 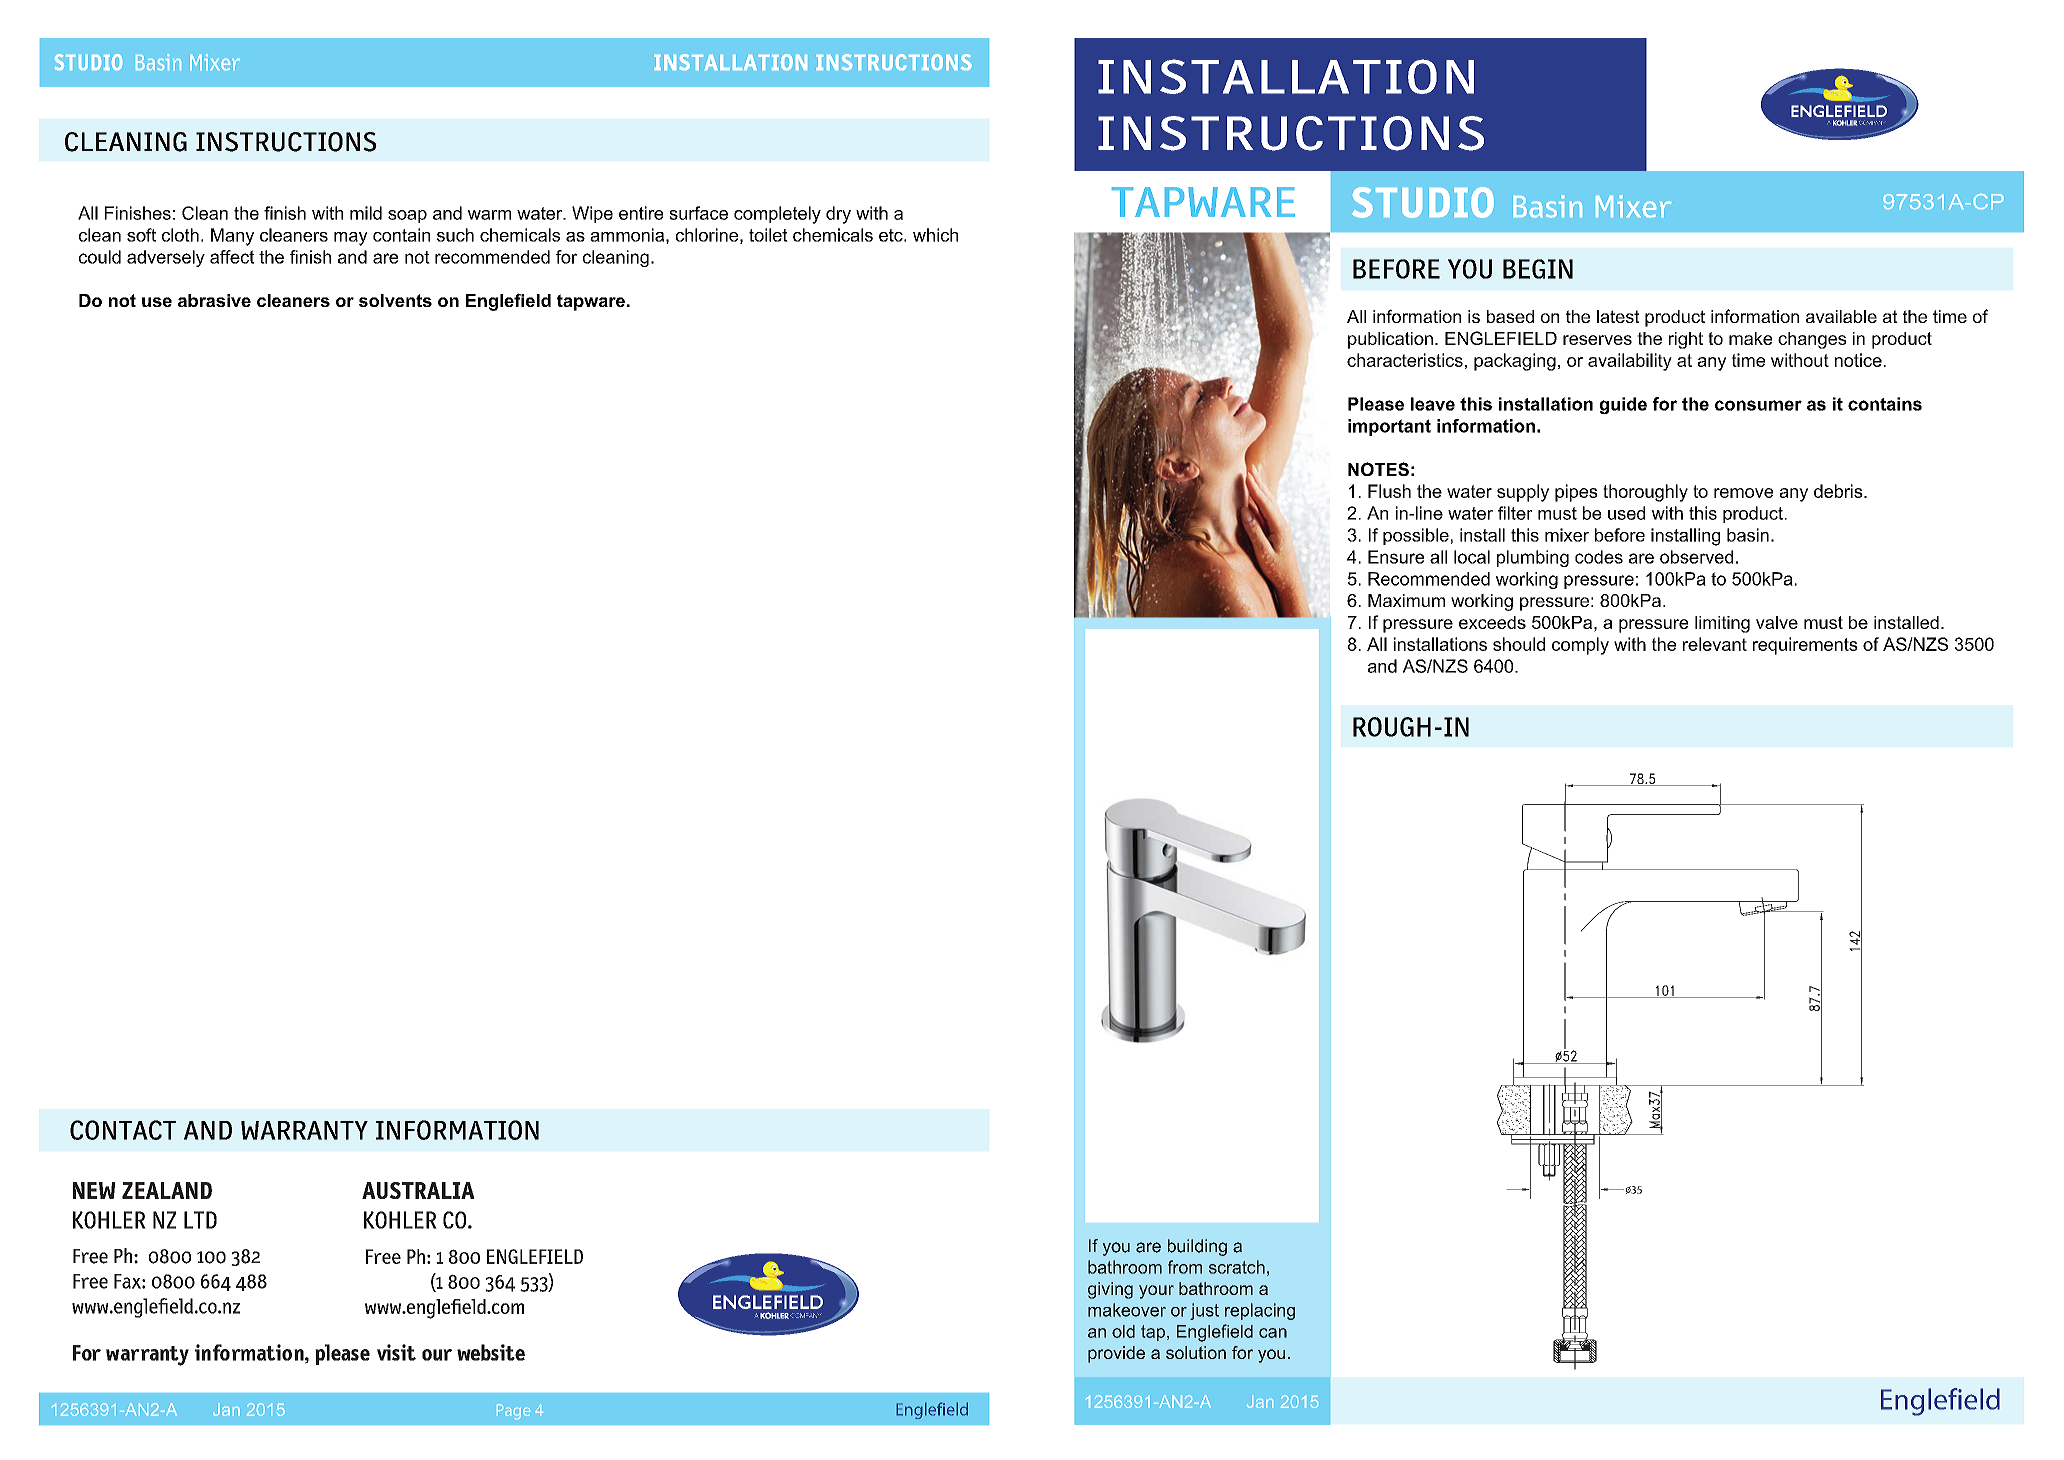 I want to click on BEGIN, so click(x=1538, y=269).
